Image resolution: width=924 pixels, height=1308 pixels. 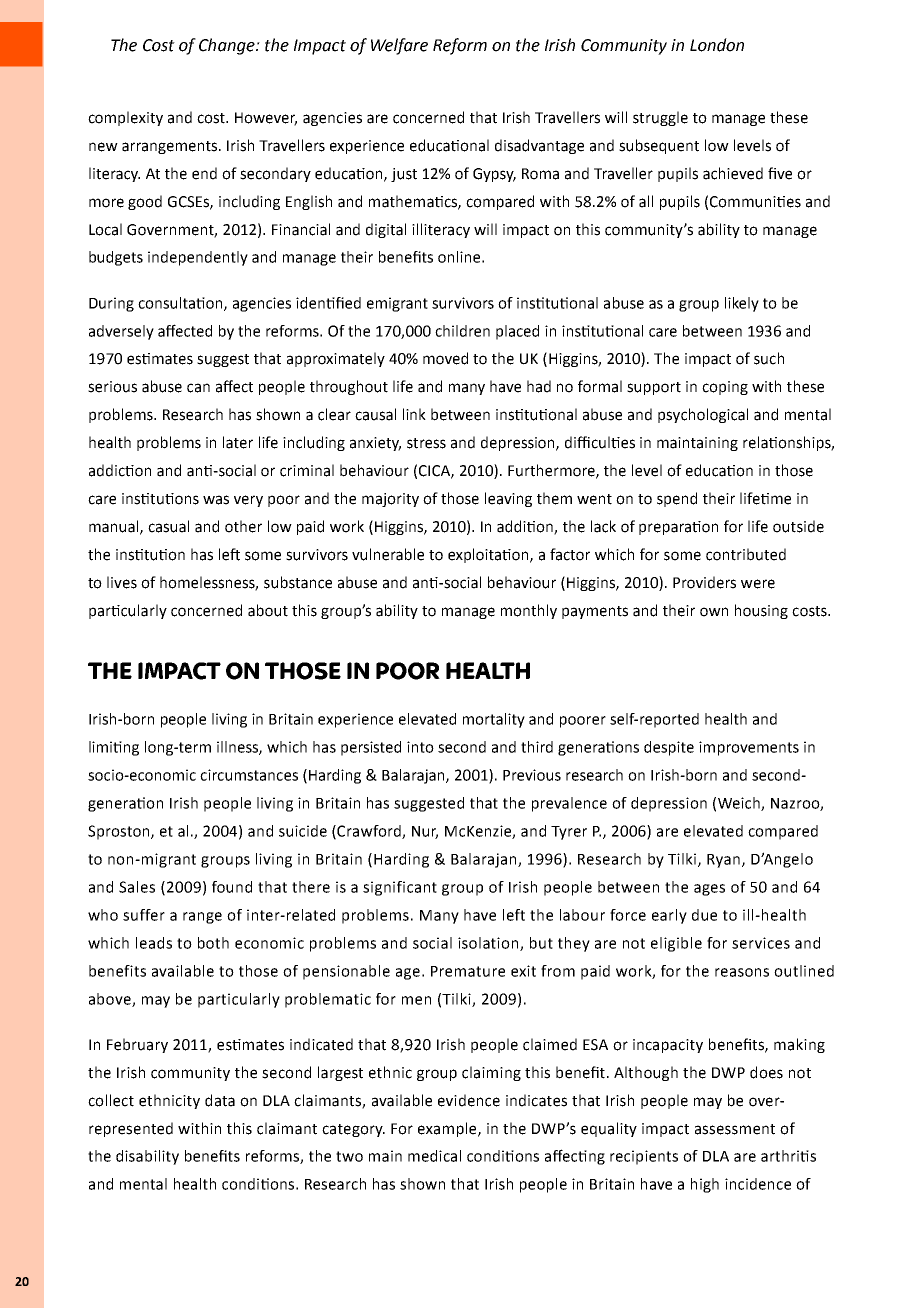 What do you see at coordinates (213, 943) in the page?
I see `both` at bounding box center [213, 943].
